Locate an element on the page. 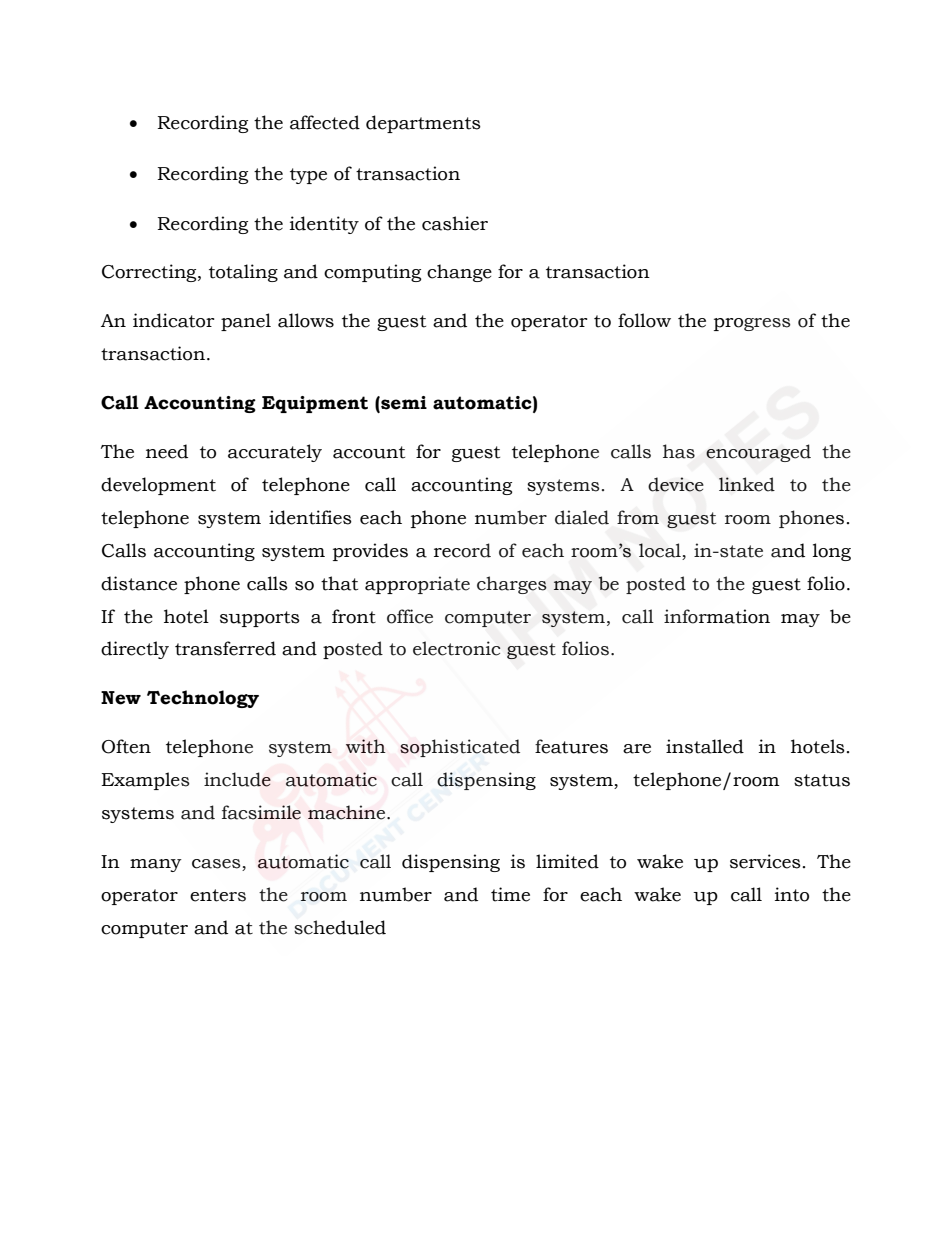 Image resolution: width=952 pixels, height=1233 pixels. development is located at coordinates (158, 486).
